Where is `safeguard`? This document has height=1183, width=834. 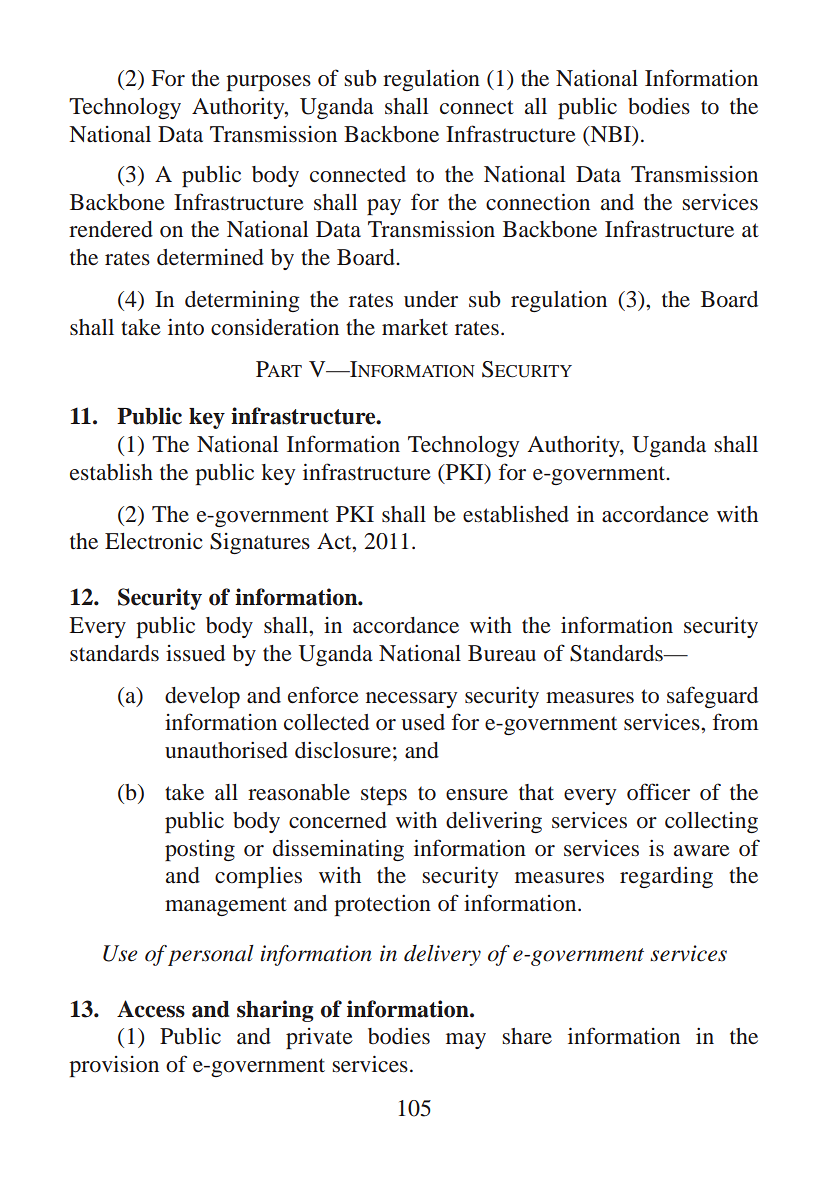 safeguard is located at coordinates (712, 697).
